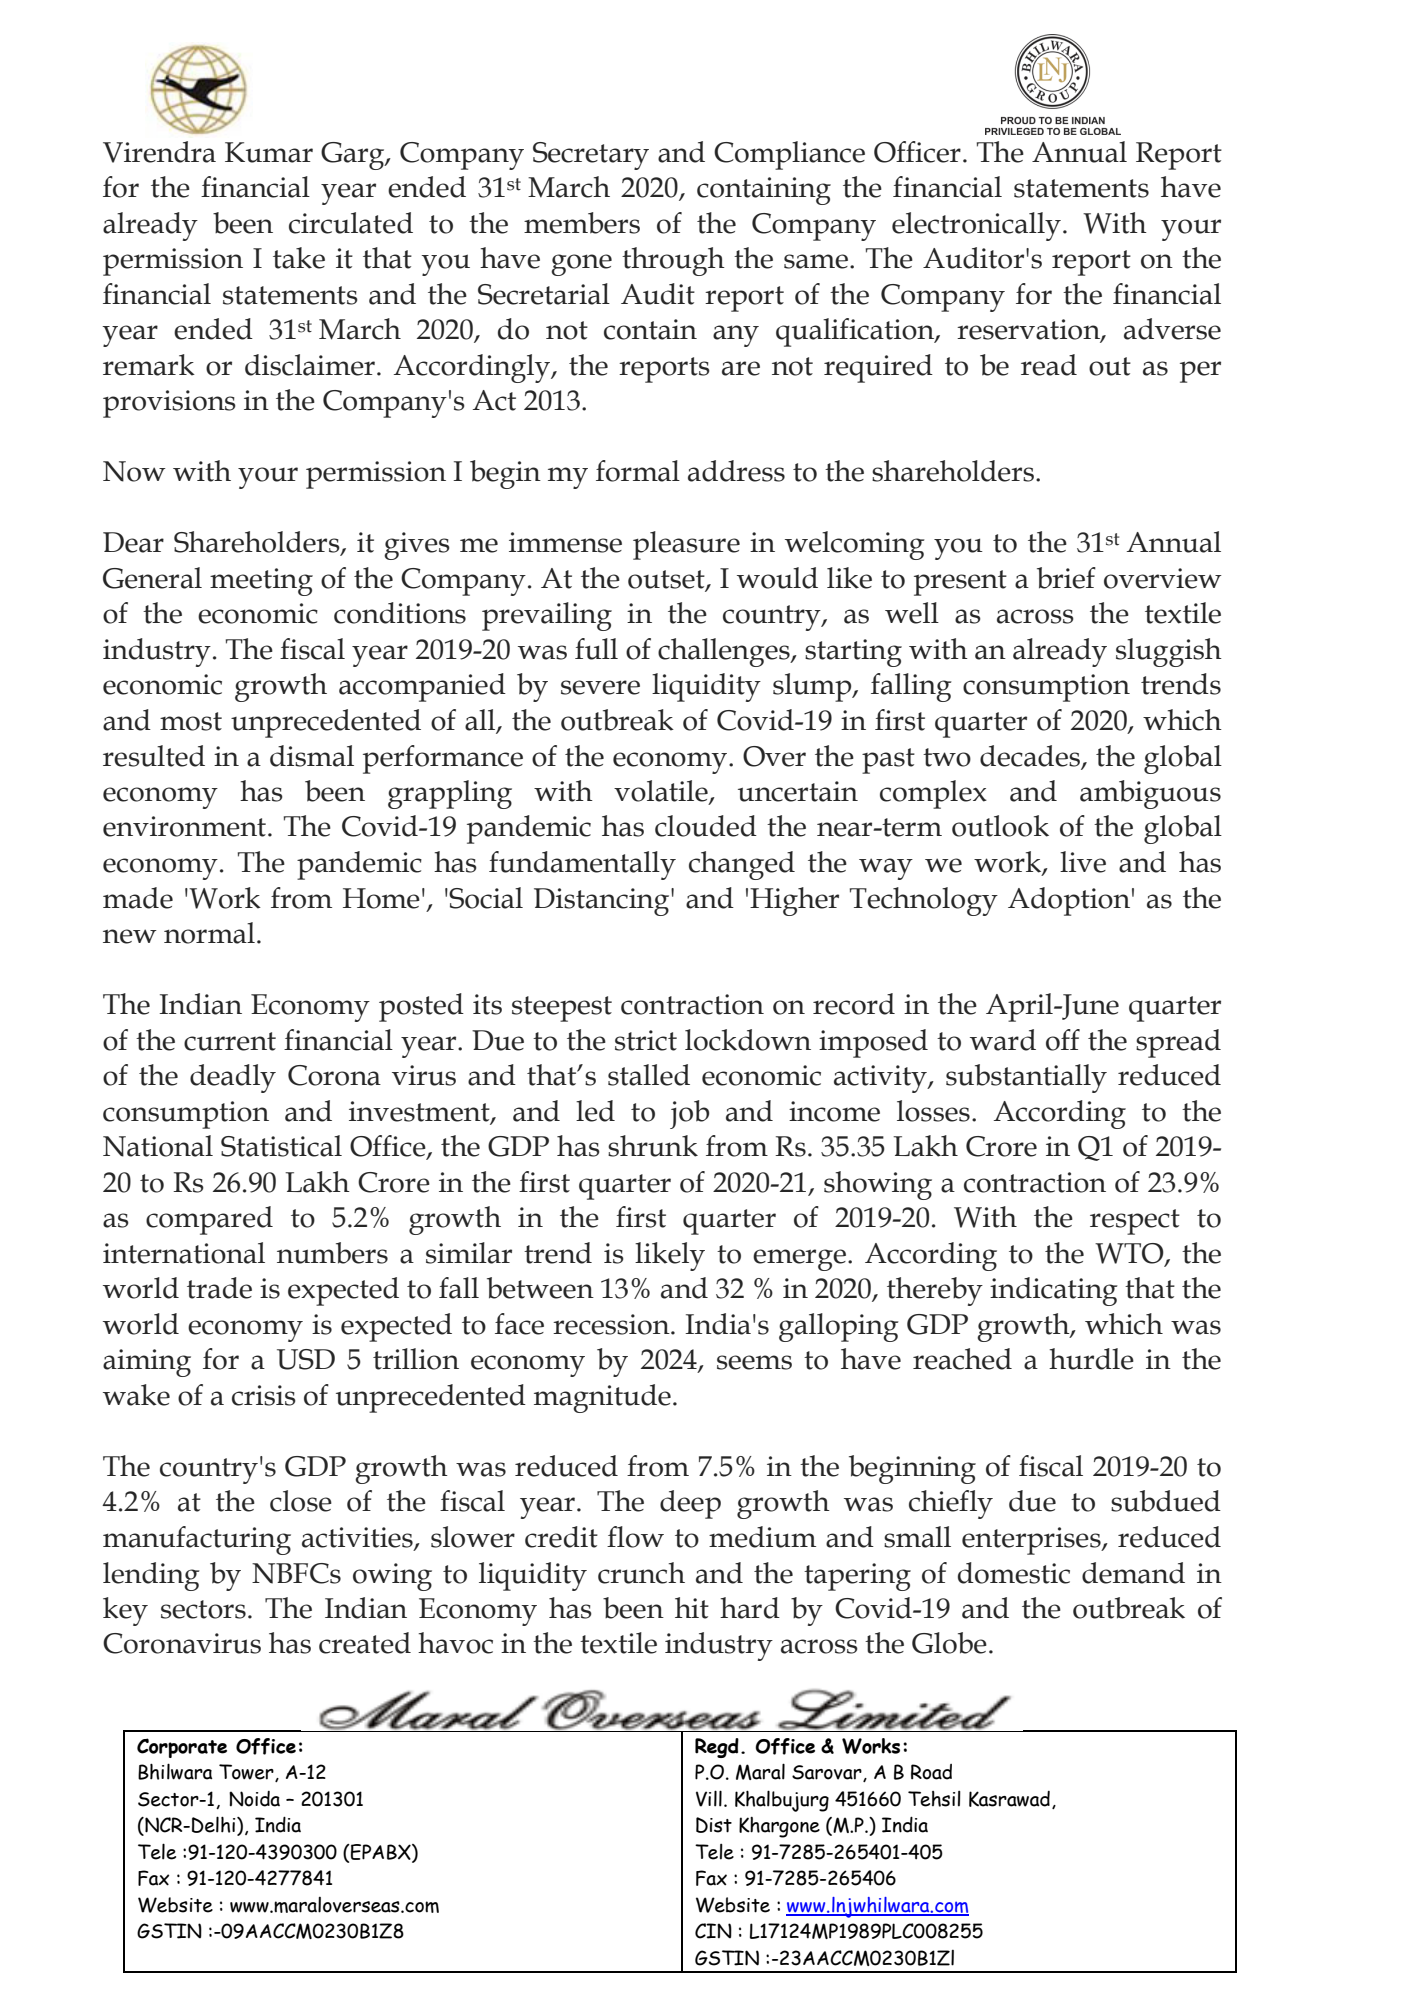 The image size is (1418, 2005). Describe the element at coordinates (1091, 1359) in the screenshot. I see `hurdle` at that location.
